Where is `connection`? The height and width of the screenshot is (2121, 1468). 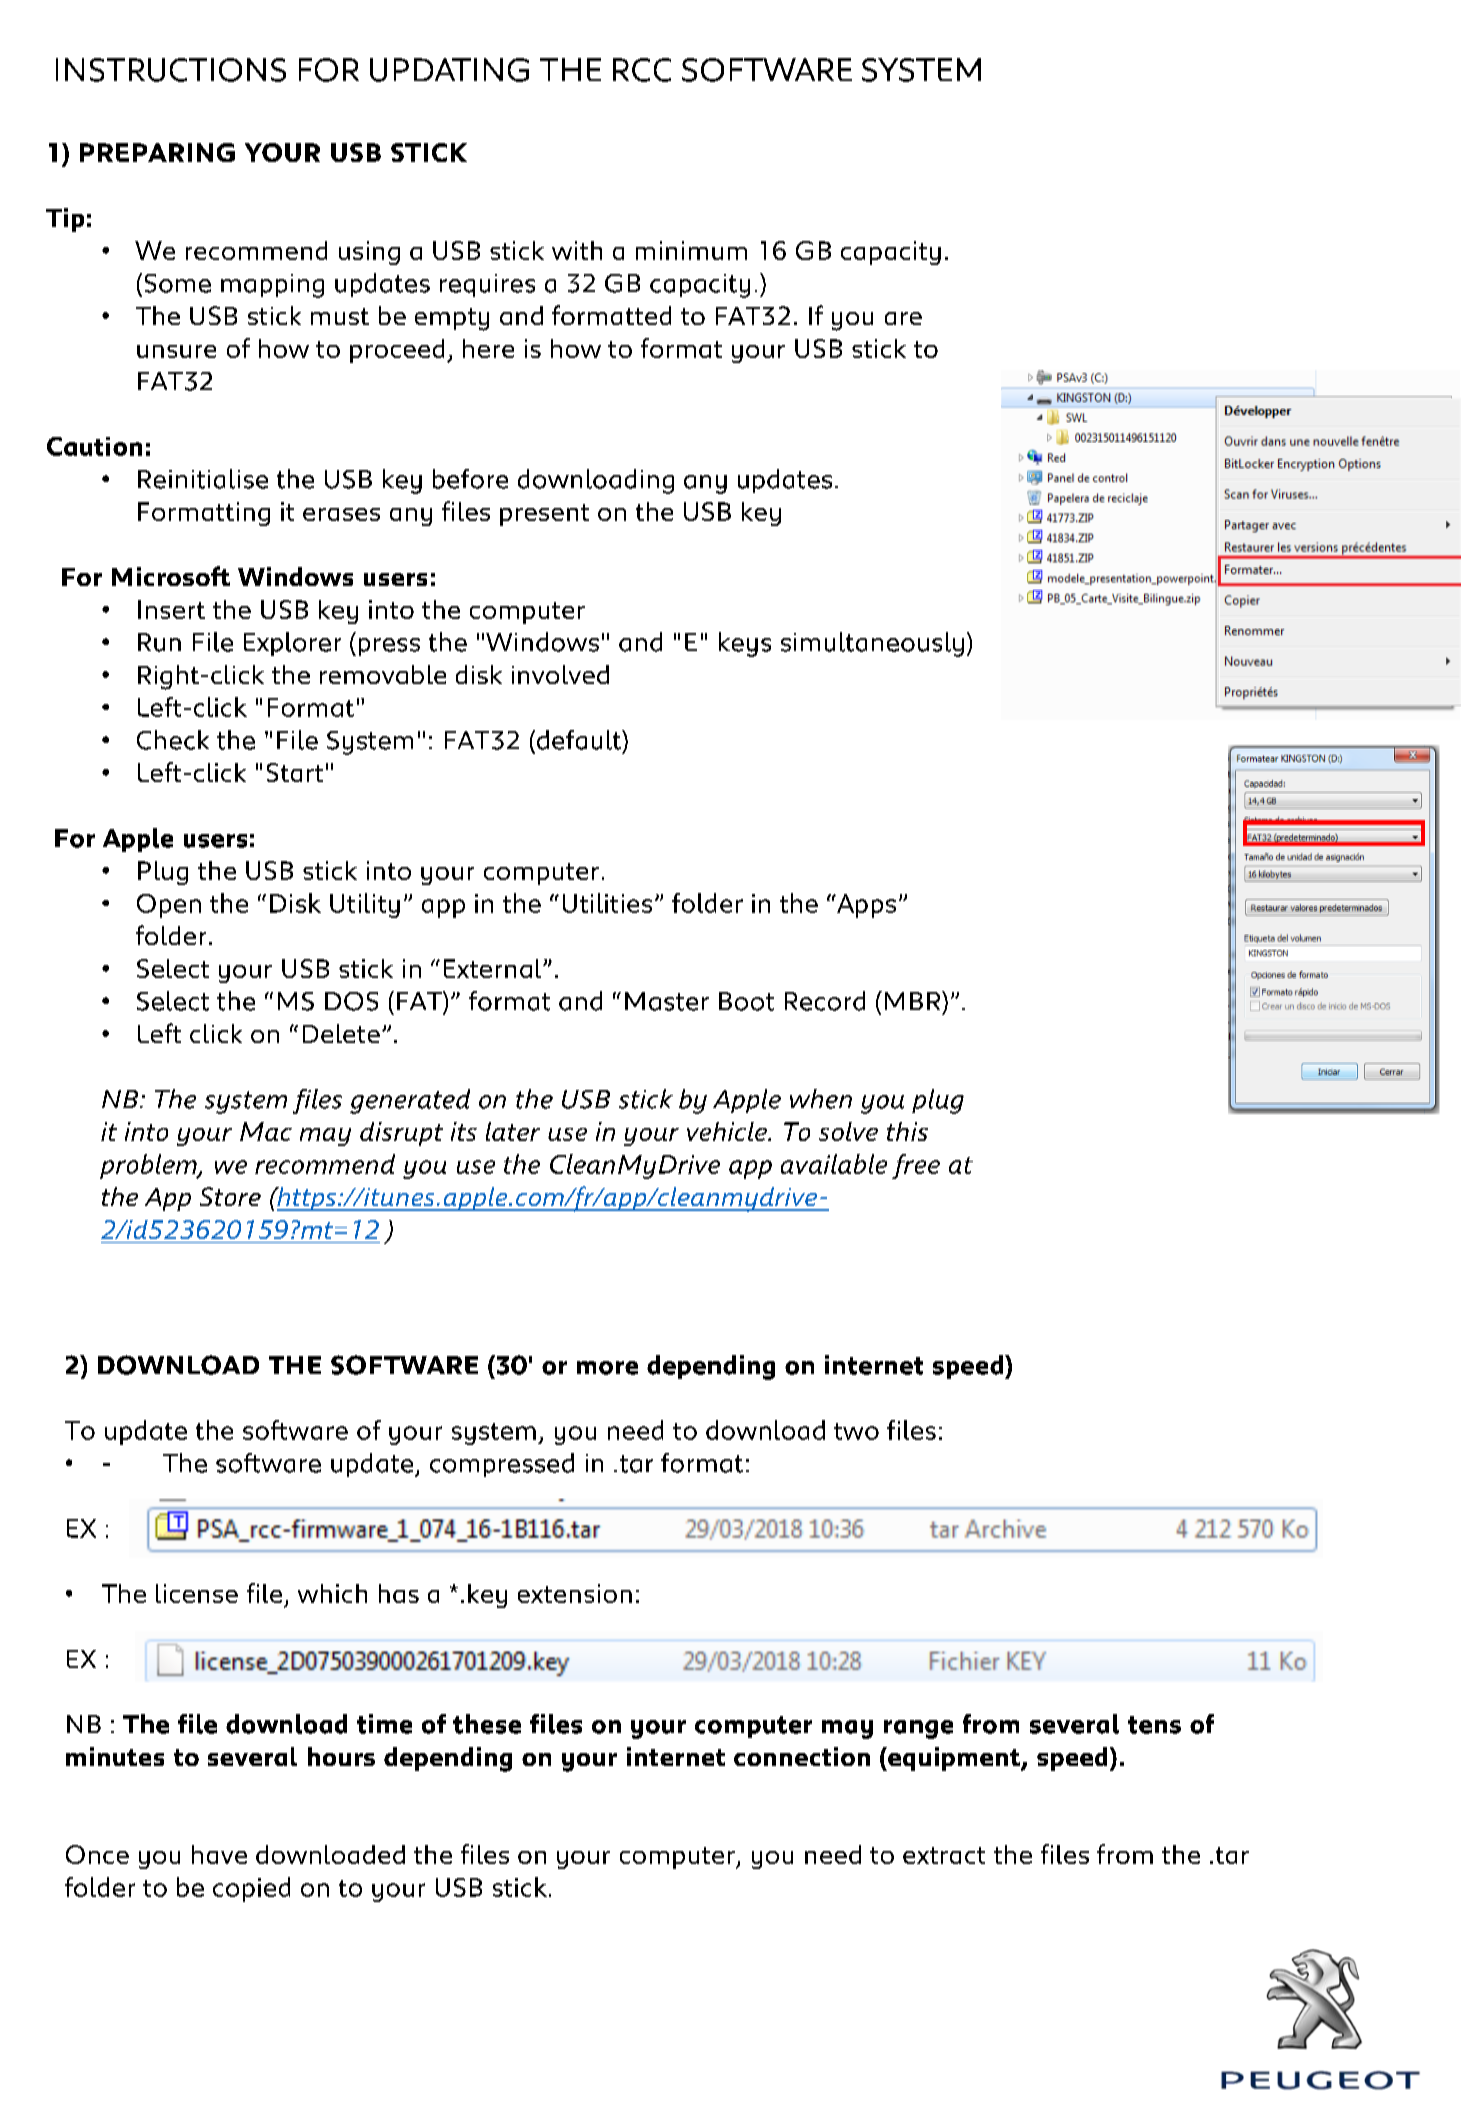 connection is located at coordinates (802, 1756).
